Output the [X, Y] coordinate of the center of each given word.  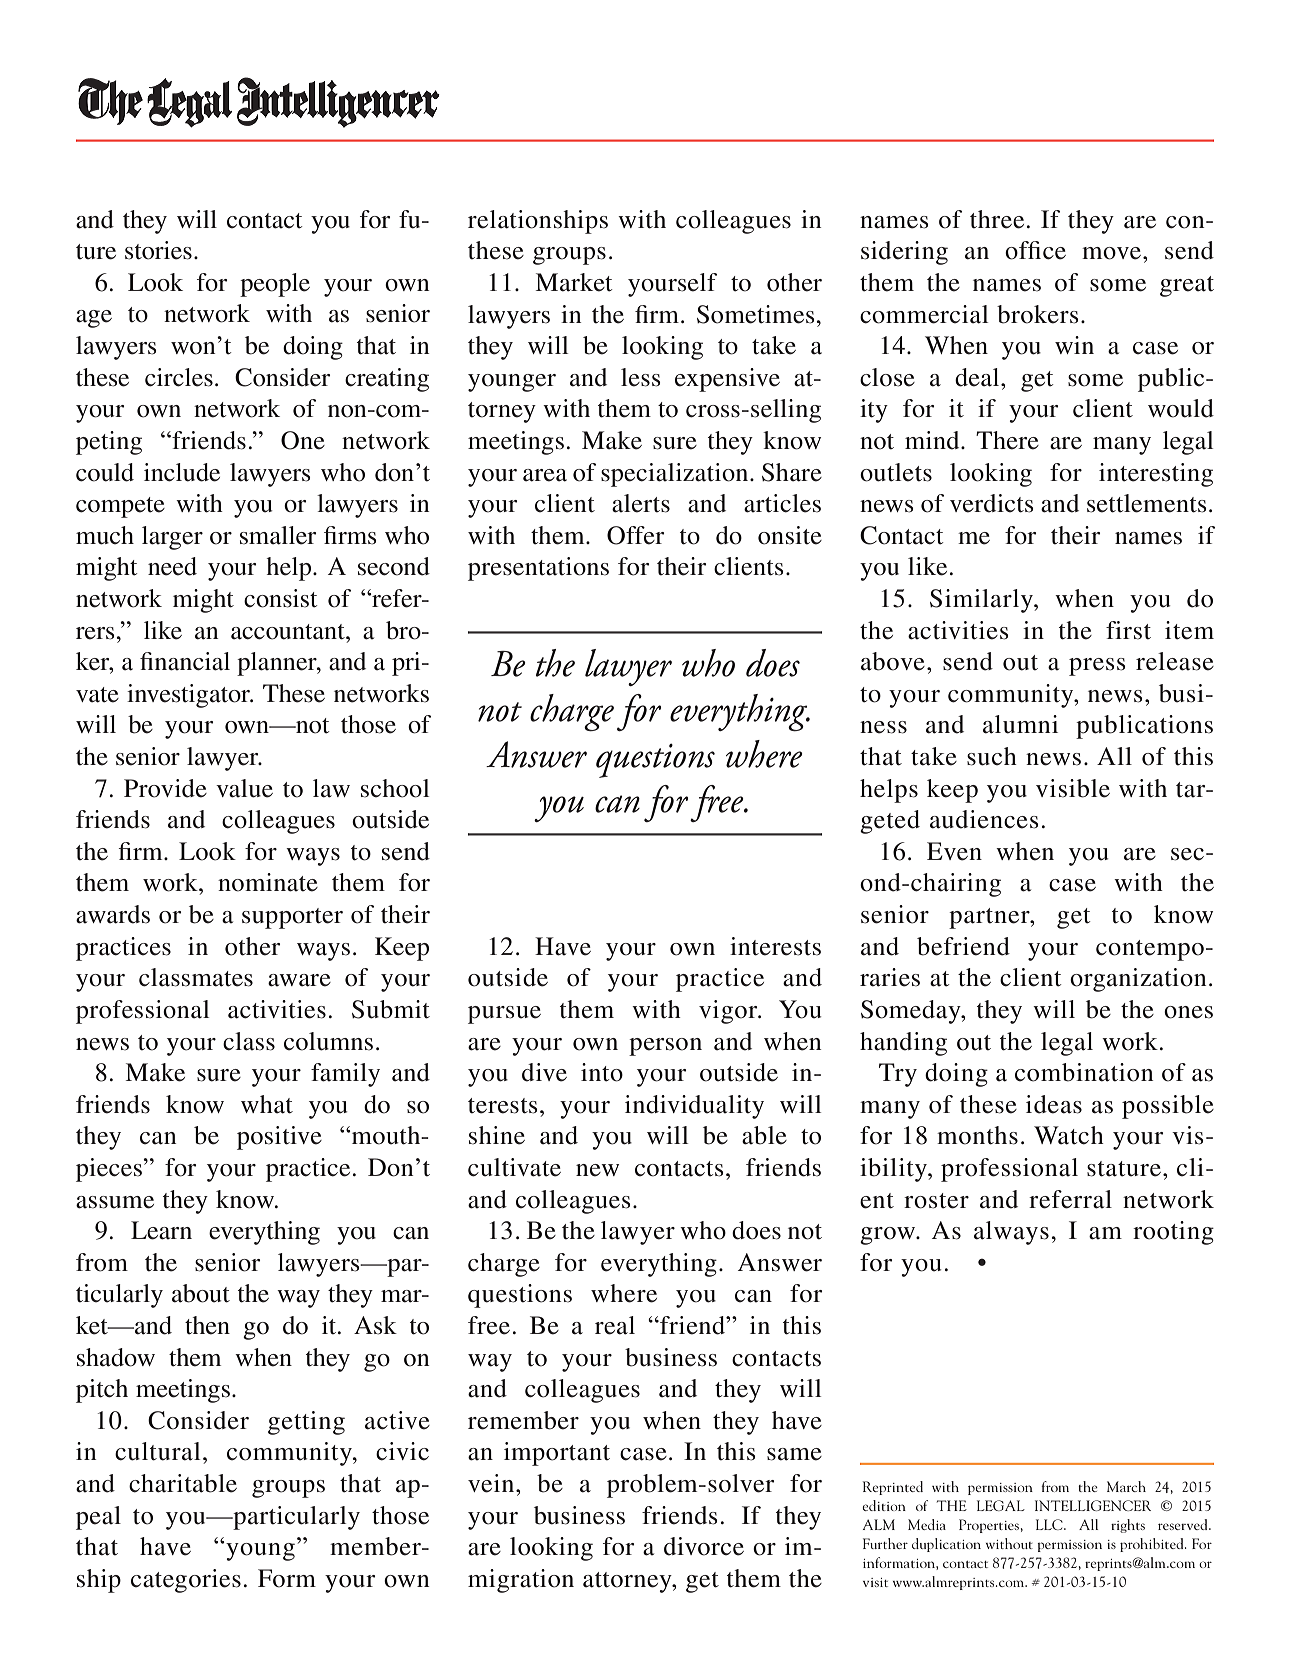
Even [954, 851]
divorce [704, 1546]
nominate [268, 882]
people [275, 285]
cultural [157, 1451]
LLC [1050, 1524]
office [1035, 250]
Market [573, 282]
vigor [729, 1012]
